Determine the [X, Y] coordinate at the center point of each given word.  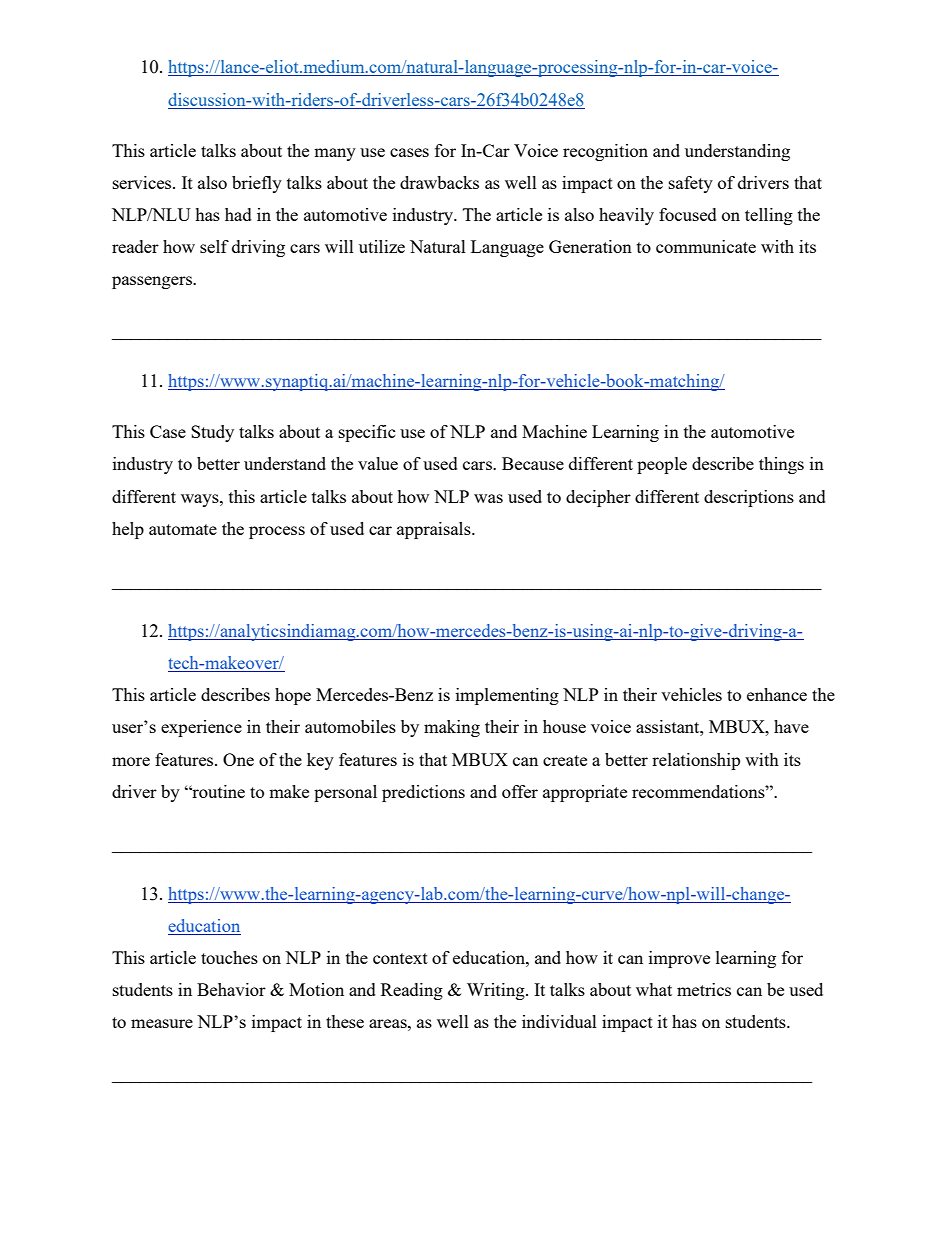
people [662, 465]
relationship [696, 761]
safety [691, 184]
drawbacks [439, 182]
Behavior [231, 989]
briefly [257, 184]
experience [201, 728]
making [452, 728]
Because [533, 463]
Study [212, 433]
